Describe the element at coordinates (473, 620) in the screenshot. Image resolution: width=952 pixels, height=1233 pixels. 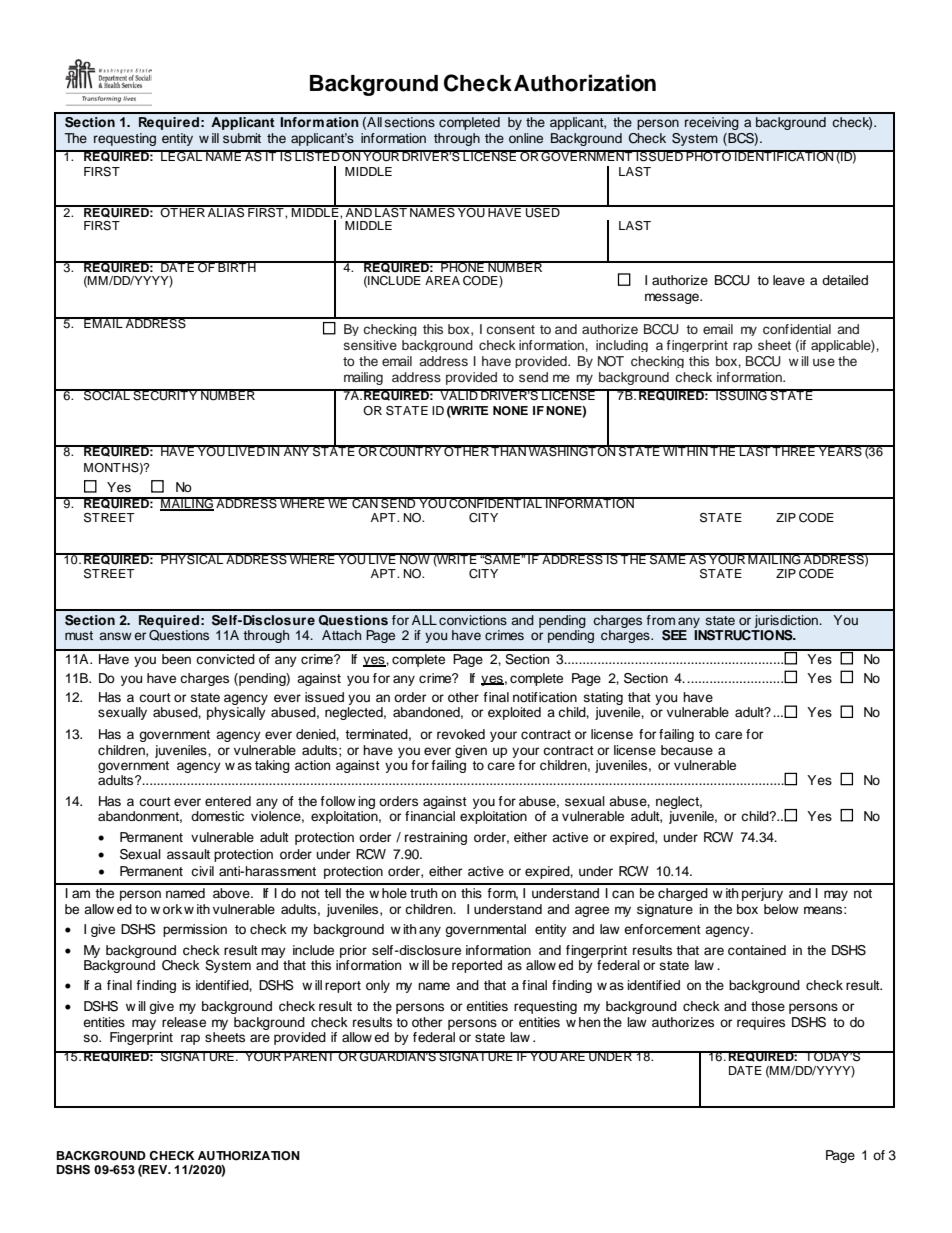
I see `convictions` at that location.
